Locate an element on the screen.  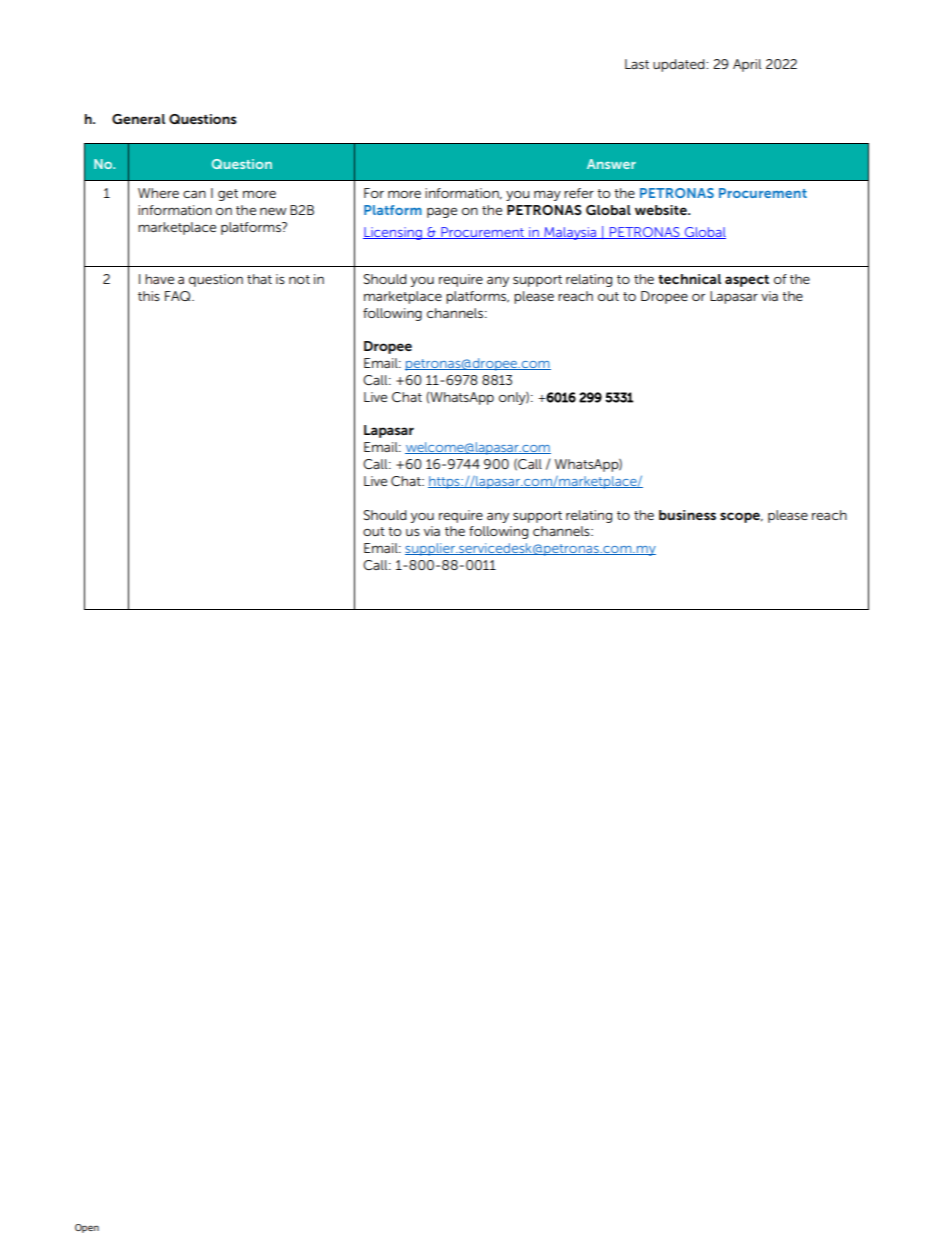
not is located at coordinates (299, 279).
